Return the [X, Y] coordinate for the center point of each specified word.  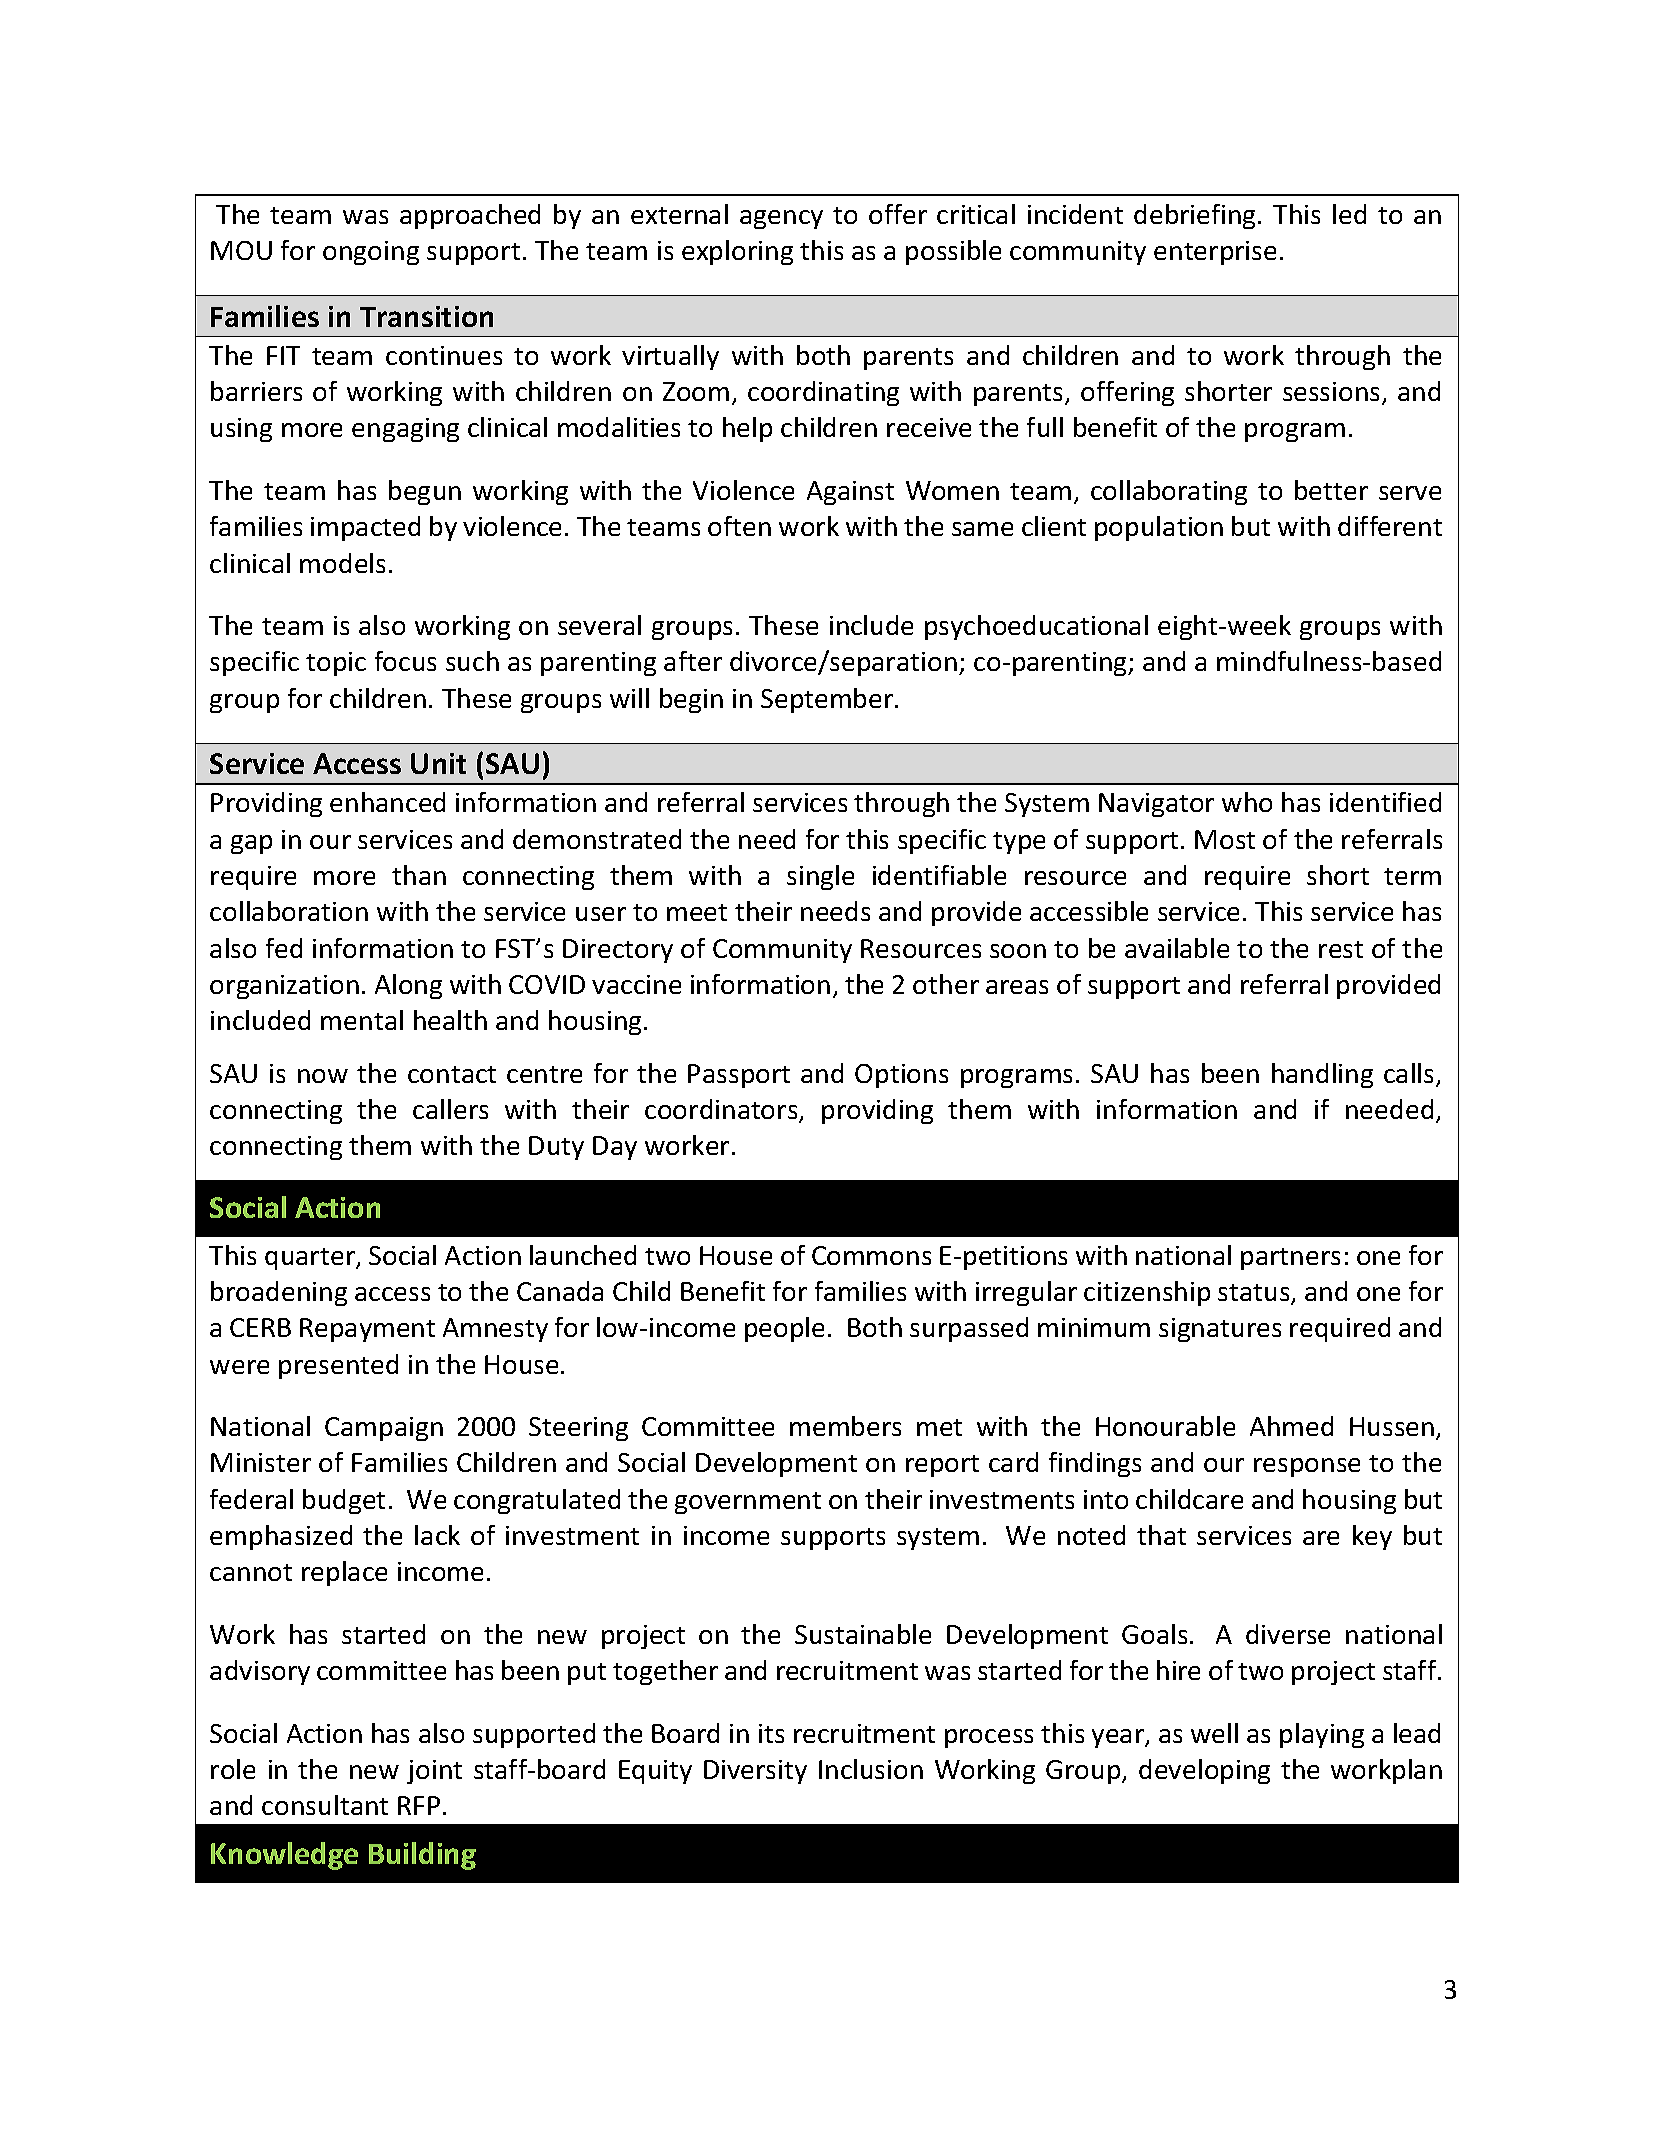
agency [781, 219]
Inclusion [871, 1769]
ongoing [371, 253]
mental [362, 1020]
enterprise [1215, 253]
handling [1322, 1075]
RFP [419, 1805]
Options [901, 1076]
